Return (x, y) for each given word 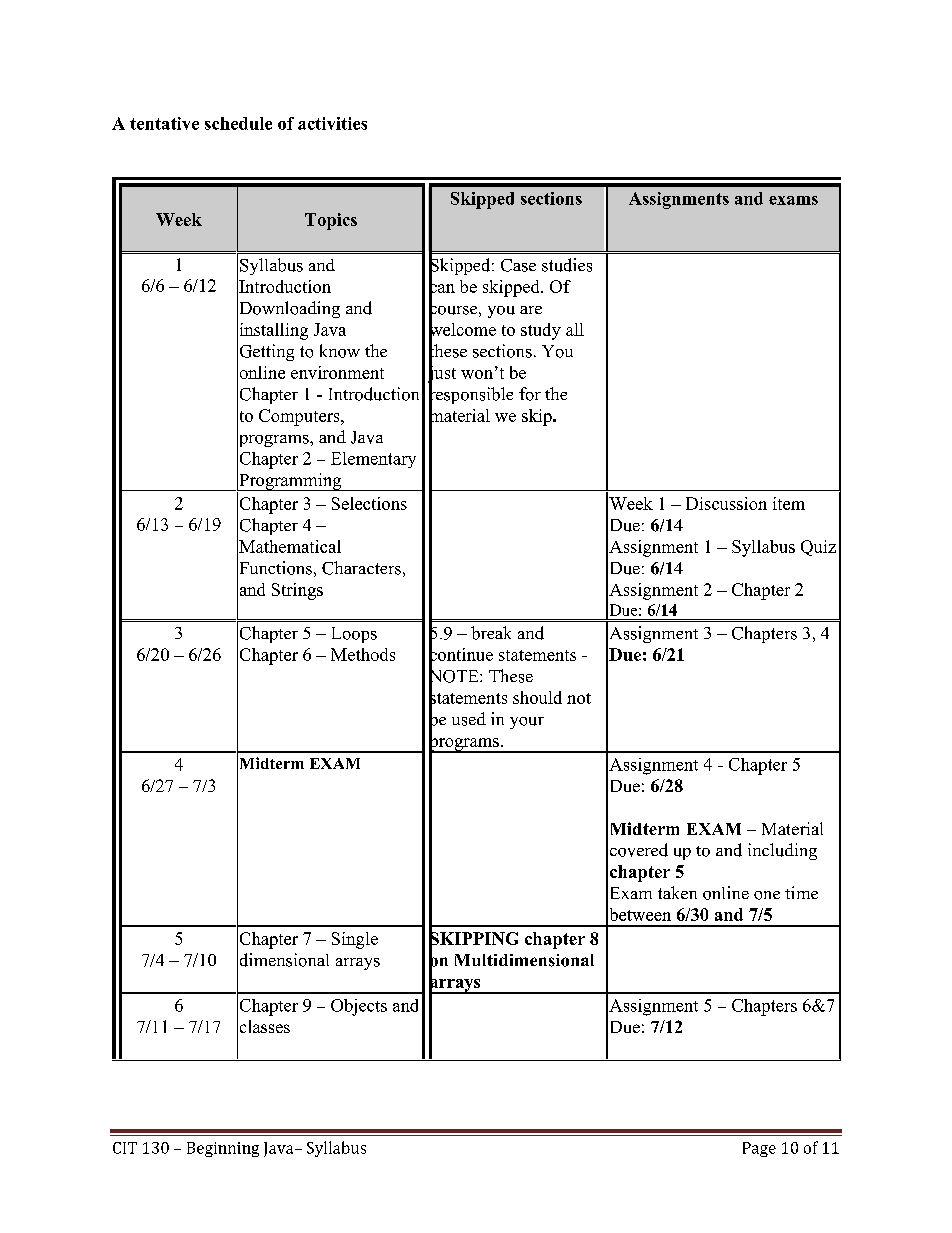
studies (567, 265)
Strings (297, 591)
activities (332, 123)
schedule (238, 123)
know (340, 351)
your (527, 723)
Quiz (818, 548)
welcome (462, 329)
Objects (359, 1007)
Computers (300, 417)
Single (355, 940)
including (782, 851)
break (491, 633)
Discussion (726, 503)
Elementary (373, 460)
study (541, 331)
